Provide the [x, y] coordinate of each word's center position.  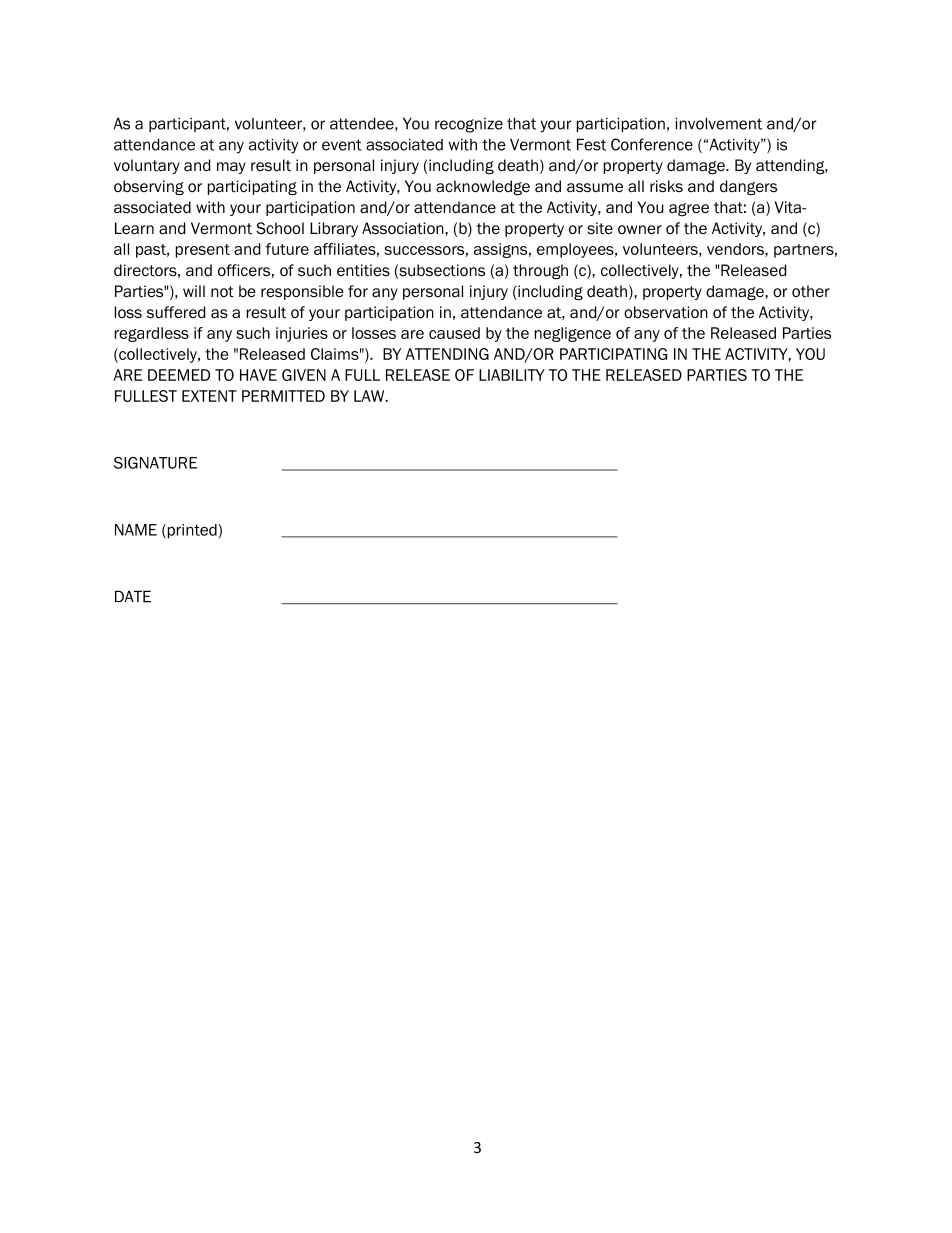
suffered [176, 312]
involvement [718, 123]
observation [666, 312]
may [231, 168]
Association [404, 228]
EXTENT [209, 396]
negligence [573, 334]
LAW [370, 396]
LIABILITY [512, 375]
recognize [469, 125]
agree [689, 209]
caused [454, 333]
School [280, 228]
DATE [133, 596]
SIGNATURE [155, 463]
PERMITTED [283, 396]
